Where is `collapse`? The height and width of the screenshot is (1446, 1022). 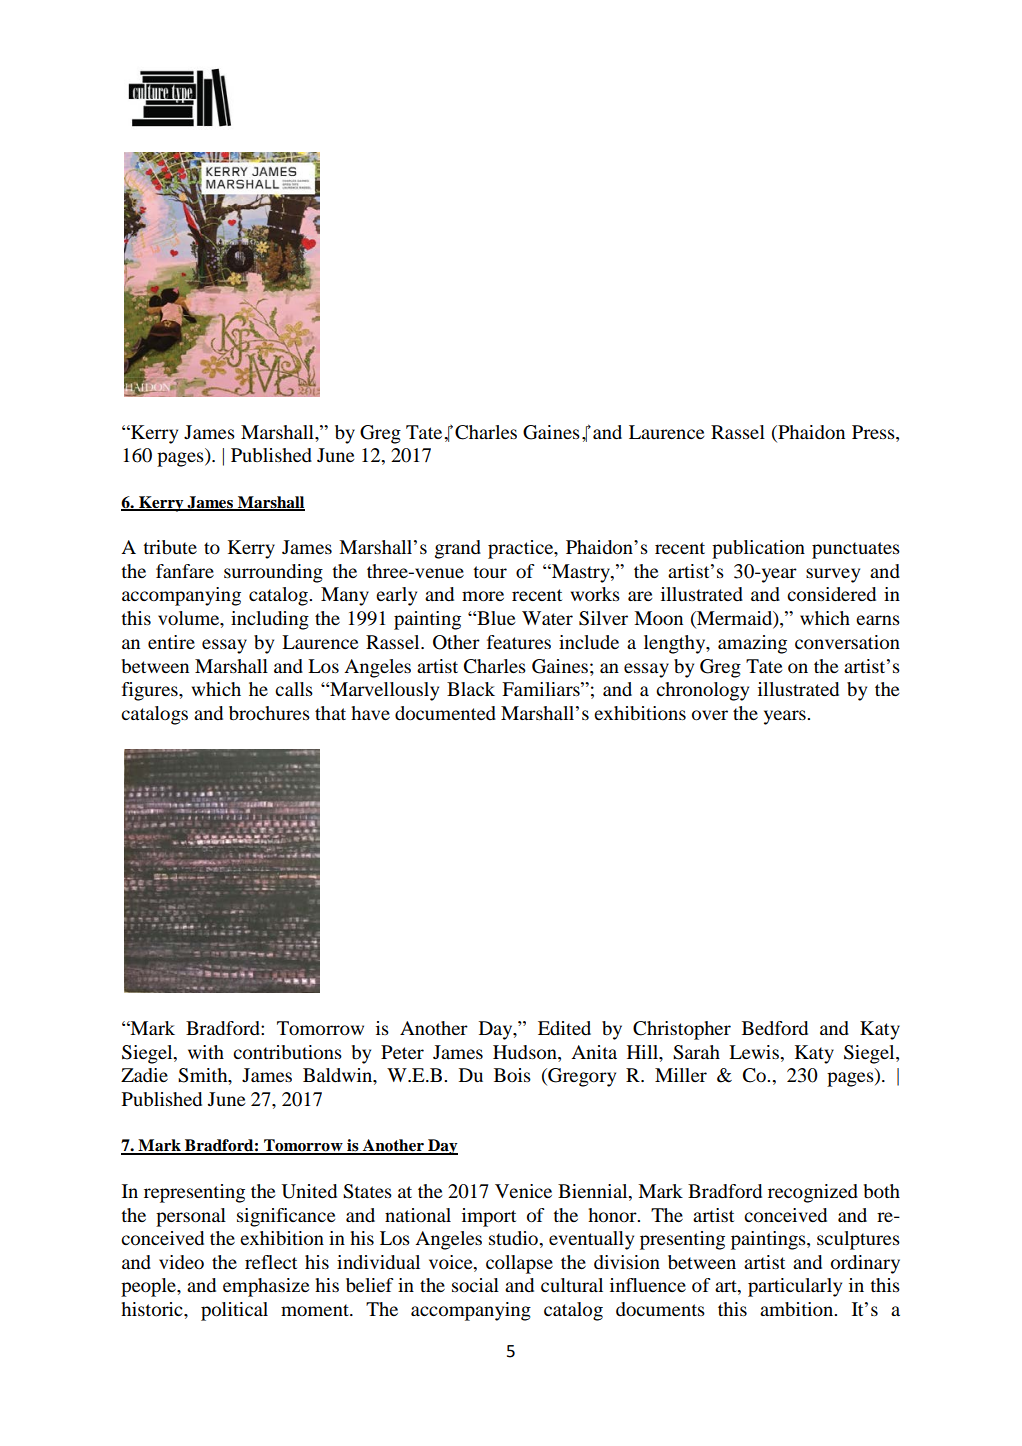
collapse is located at coordinates (519, 1264).
